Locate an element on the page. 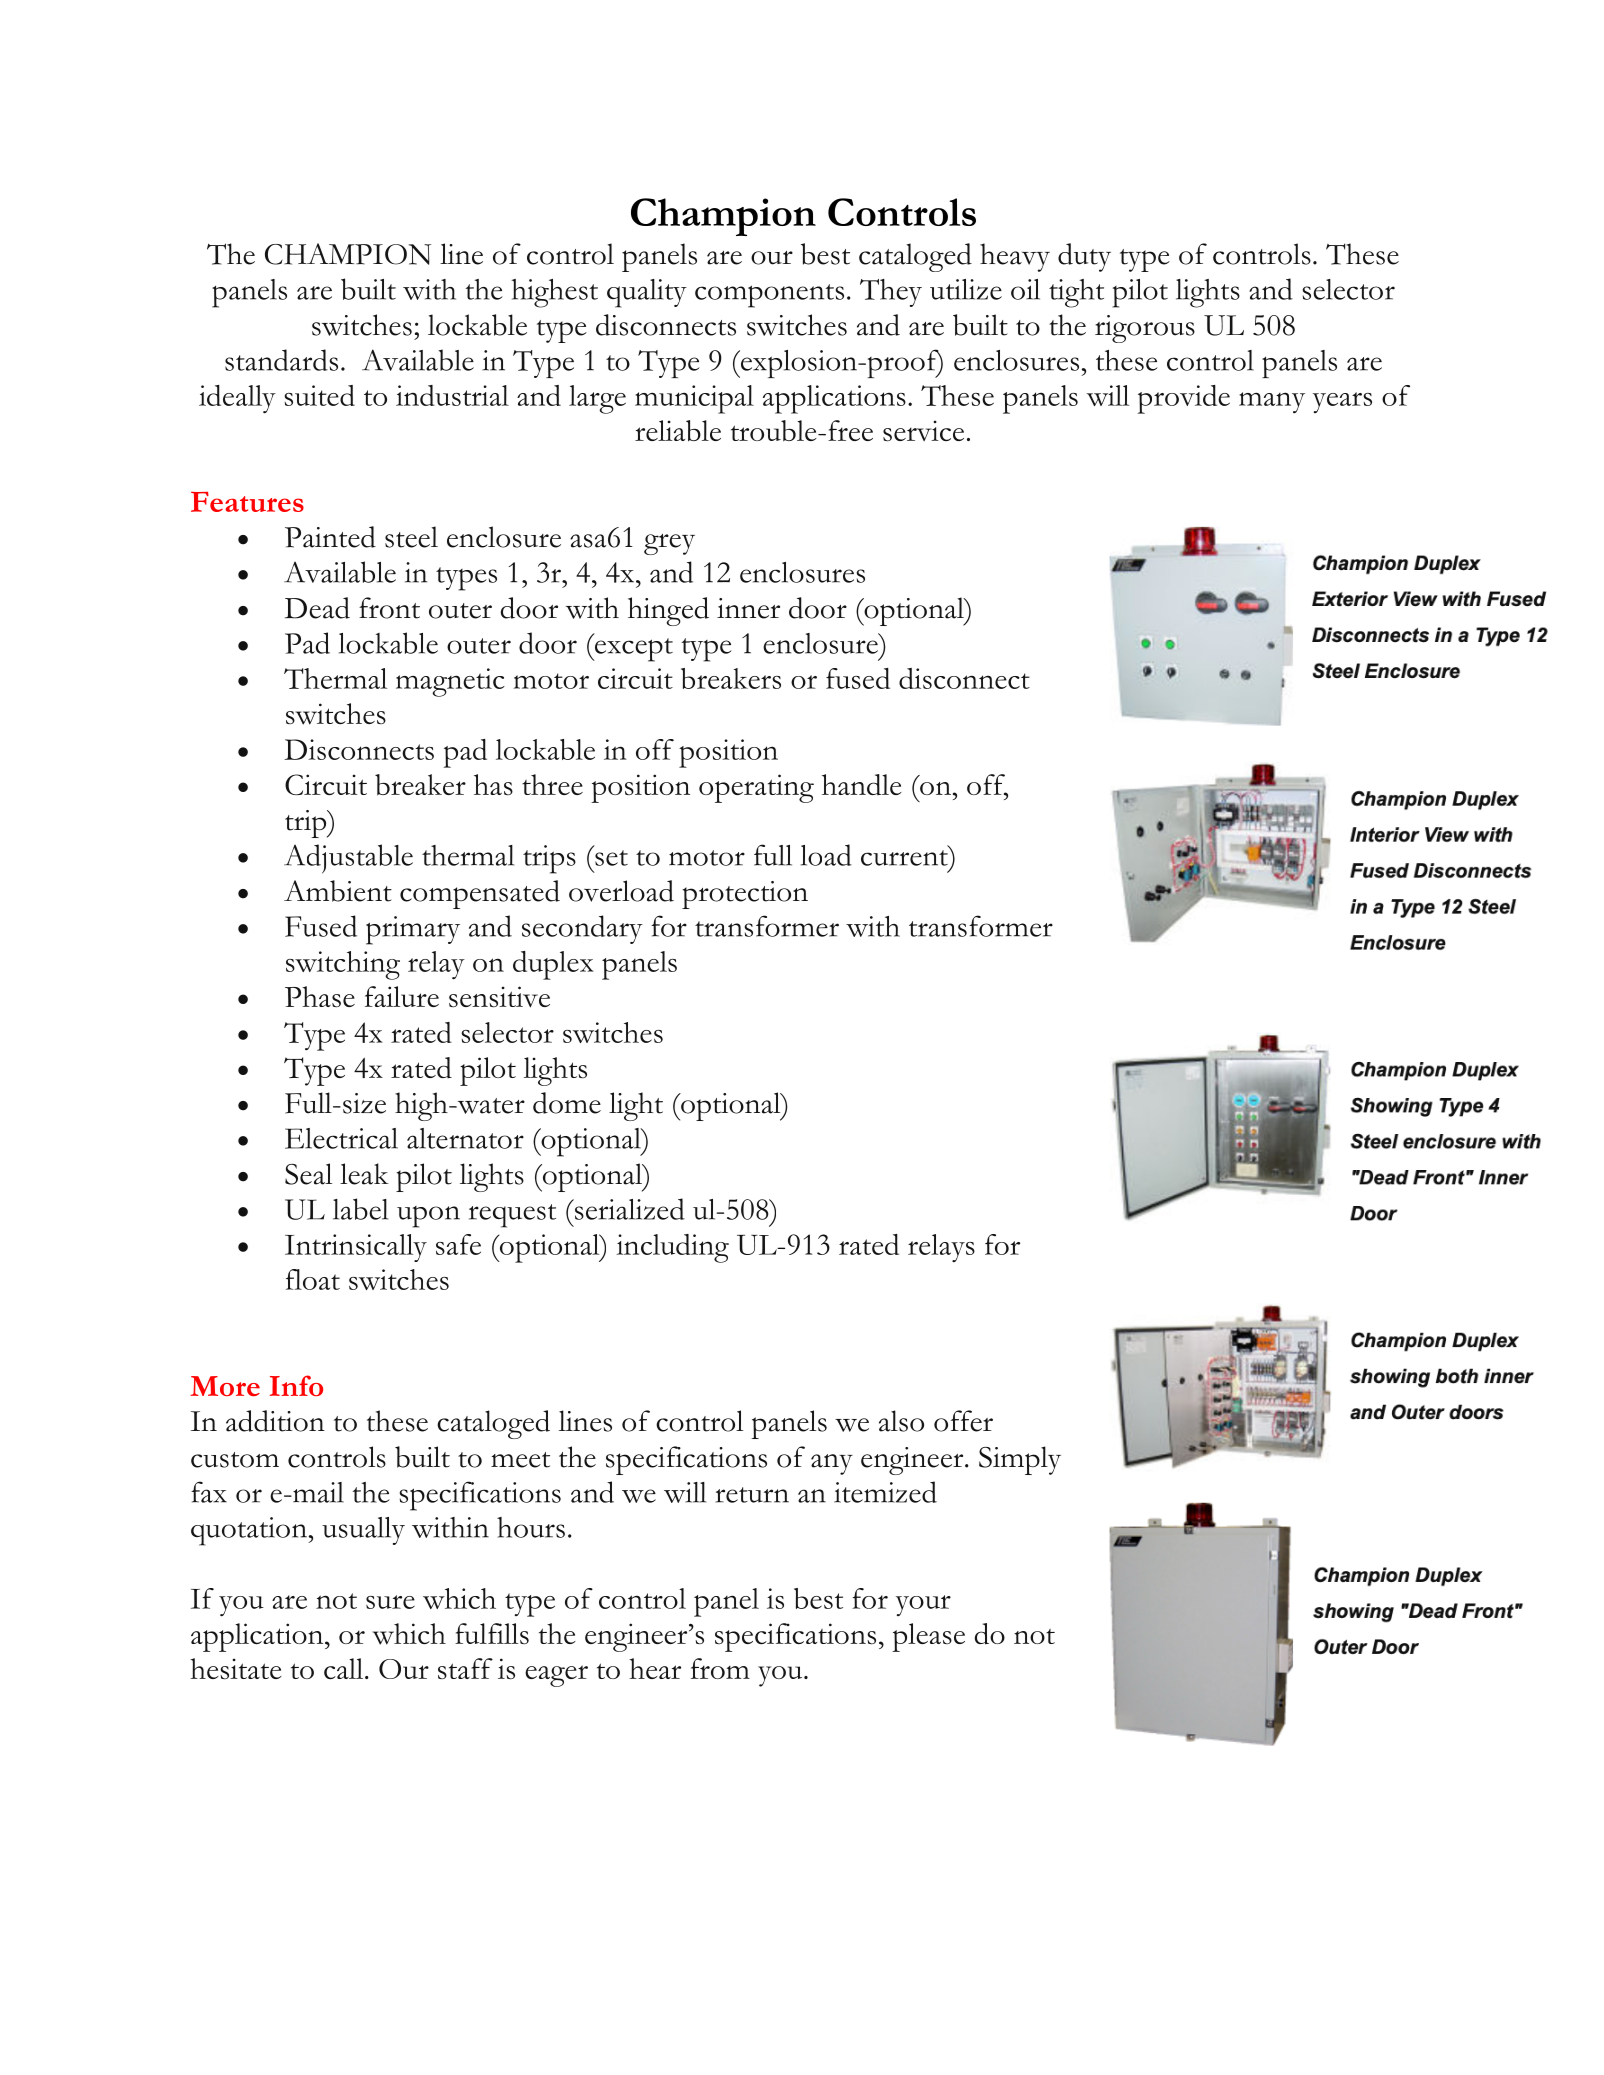 The height and width of the document is (2075, 1604). rigorous is located at coordinates (1145, 329).
